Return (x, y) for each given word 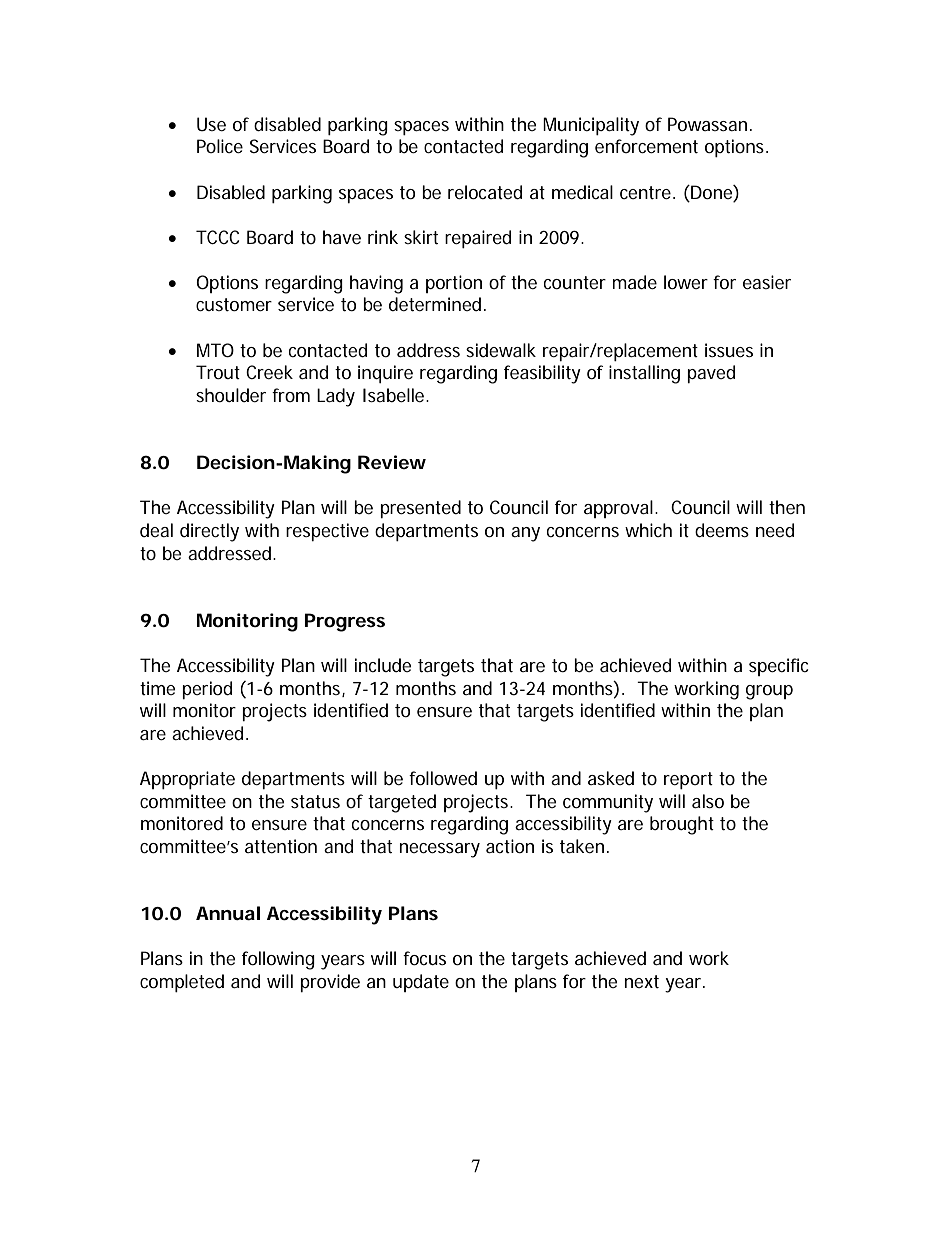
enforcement (646, 146)
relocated (485, 192)
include (383, 665)
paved (711, 374)
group (769, 692)
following (278, 960)
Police (220, 146)
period (207, 690)
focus (424, 958)
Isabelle (395, 395)
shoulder (231, 395)
